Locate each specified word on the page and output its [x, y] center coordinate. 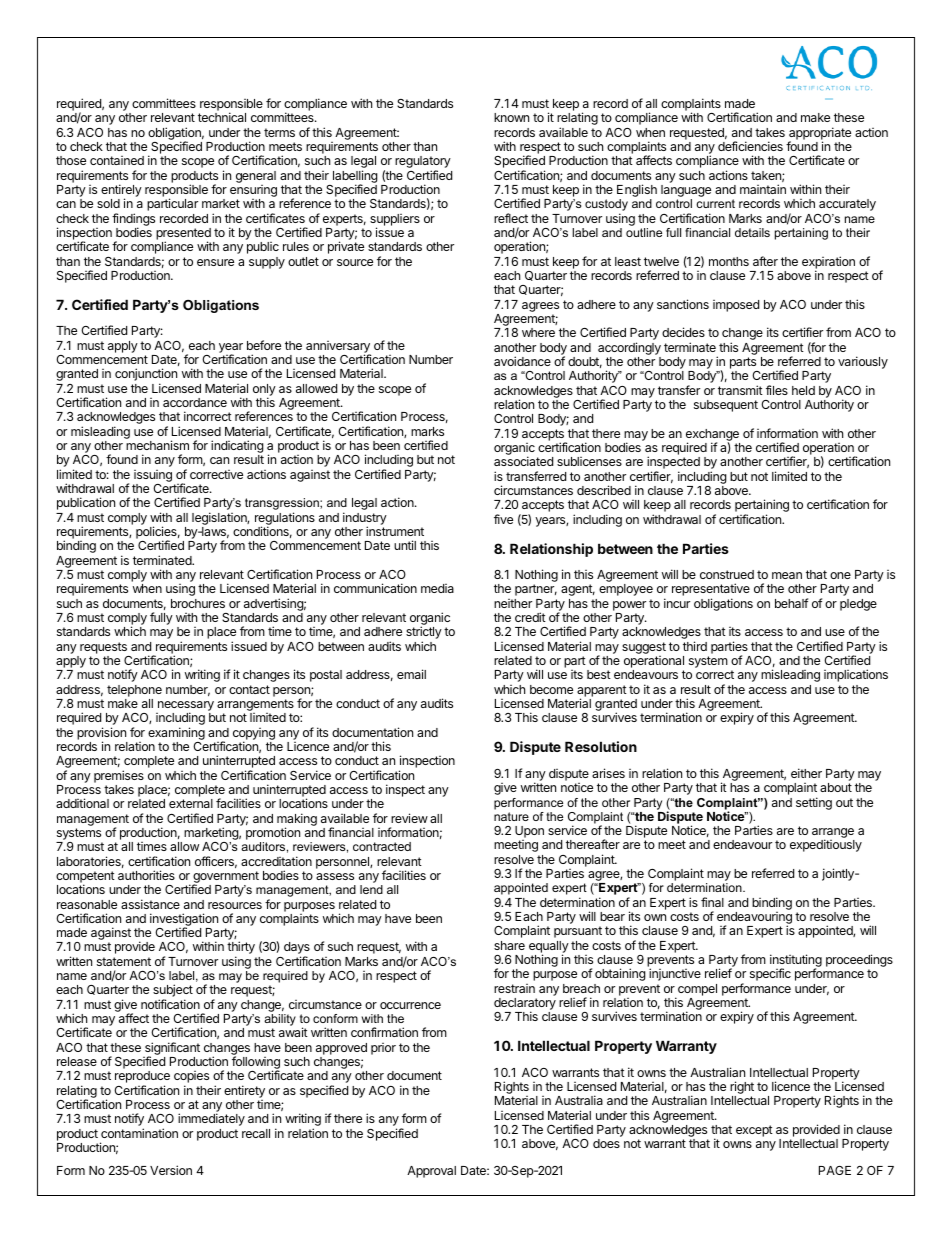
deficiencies [750, 146]
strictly [424, 634]
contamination [139, 1133]
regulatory [423, 163]
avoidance [522, 361]
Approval [431, 1172]
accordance [195, 402]
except [754, 1131]
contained [117, 160]
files [777, 390]
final [712, 902]
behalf [791, 603]
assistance [150, 904]
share [509, 945]
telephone [134, 691]
